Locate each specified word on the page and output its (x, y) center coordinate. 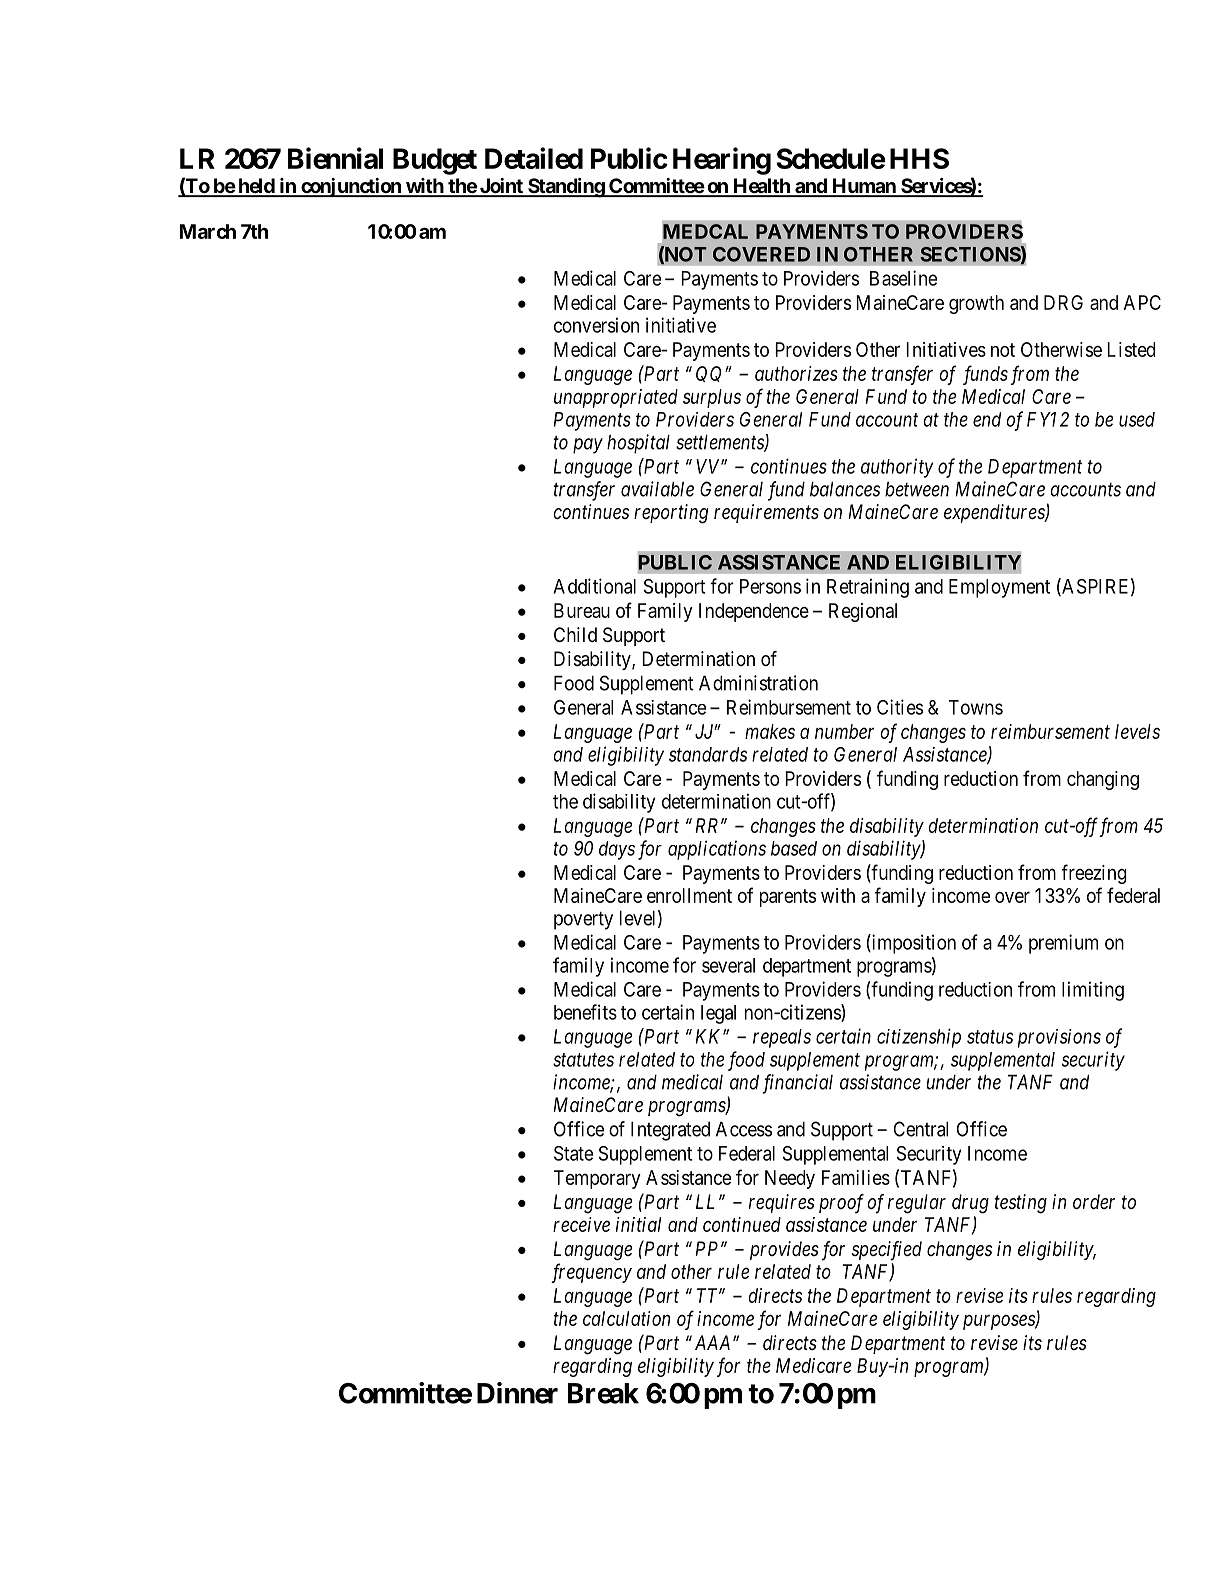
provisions (1059, 1038)
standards (708, 754)
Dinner (517, 1393)
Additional (594, 586)
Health (761, 187)
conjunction (351, 187)
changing (1103, 780)
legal (718, 1014)
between (917, 489)
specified (887, 1251)
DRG (1063, 302)
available (657, 489)
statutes (583, 1060)
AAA (712, 1342)
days (617, 850)
